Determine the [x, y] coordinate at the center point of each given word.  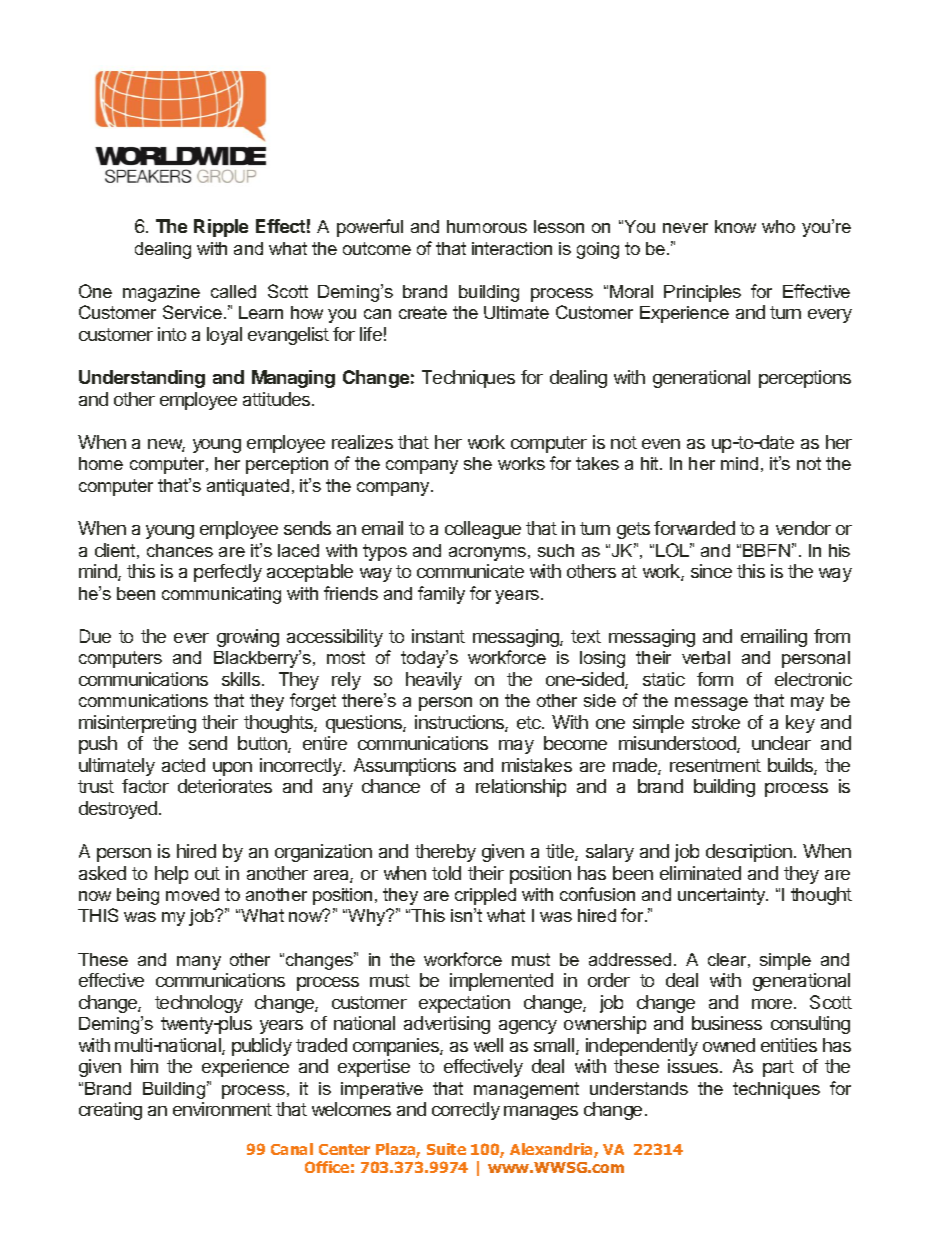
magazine [161, 293]
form [715, 679]
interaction [512, 248]
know [735, 226]
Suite [446, 1149]
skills [242, 679]
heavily [434, 681]
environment [222, 1109]
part [778, 1068]
